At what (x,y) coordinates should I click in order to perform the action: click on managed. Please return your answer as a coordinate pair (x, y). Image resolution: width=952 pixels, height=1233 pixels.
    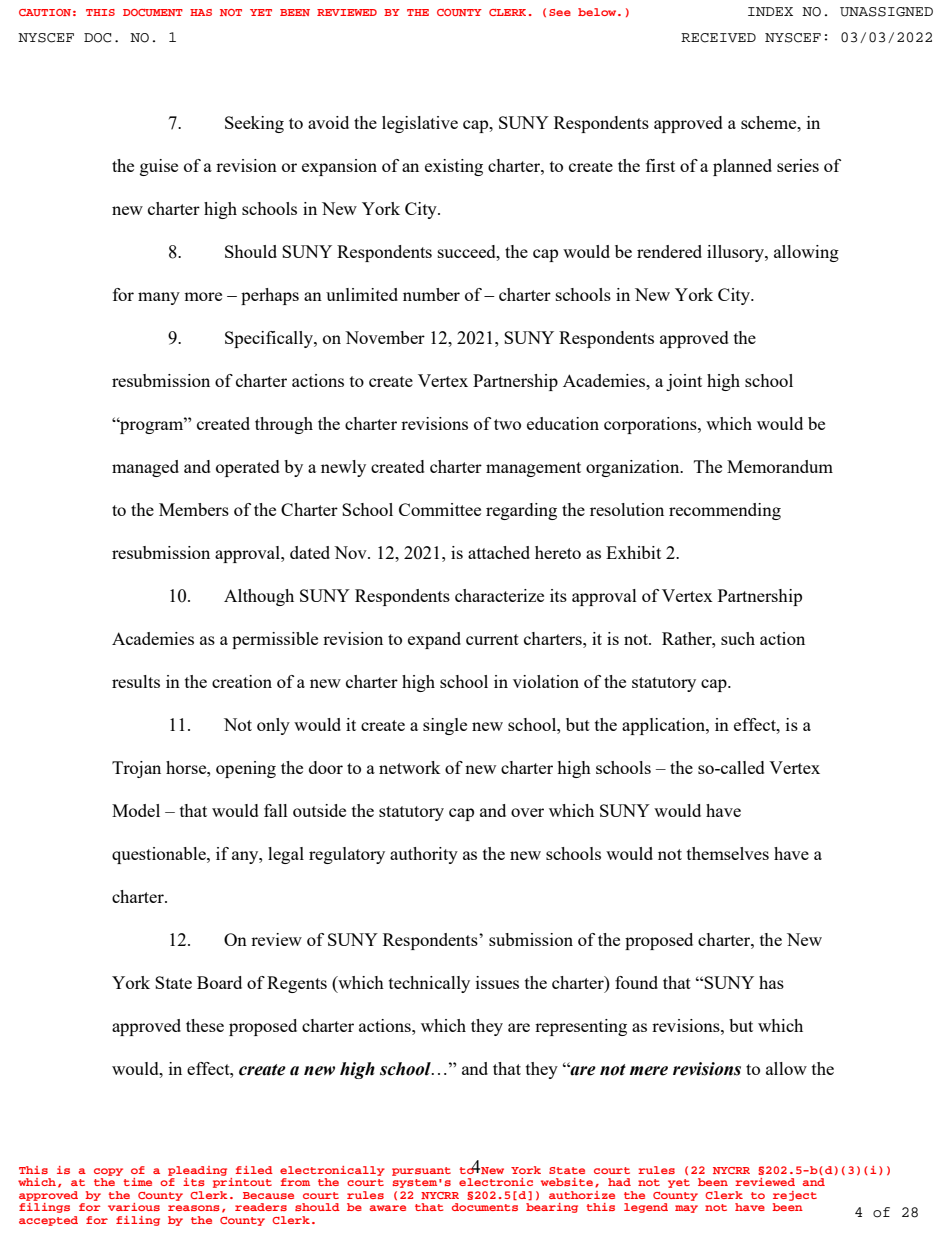
    Looking at the image, I should click on (145, 468).
